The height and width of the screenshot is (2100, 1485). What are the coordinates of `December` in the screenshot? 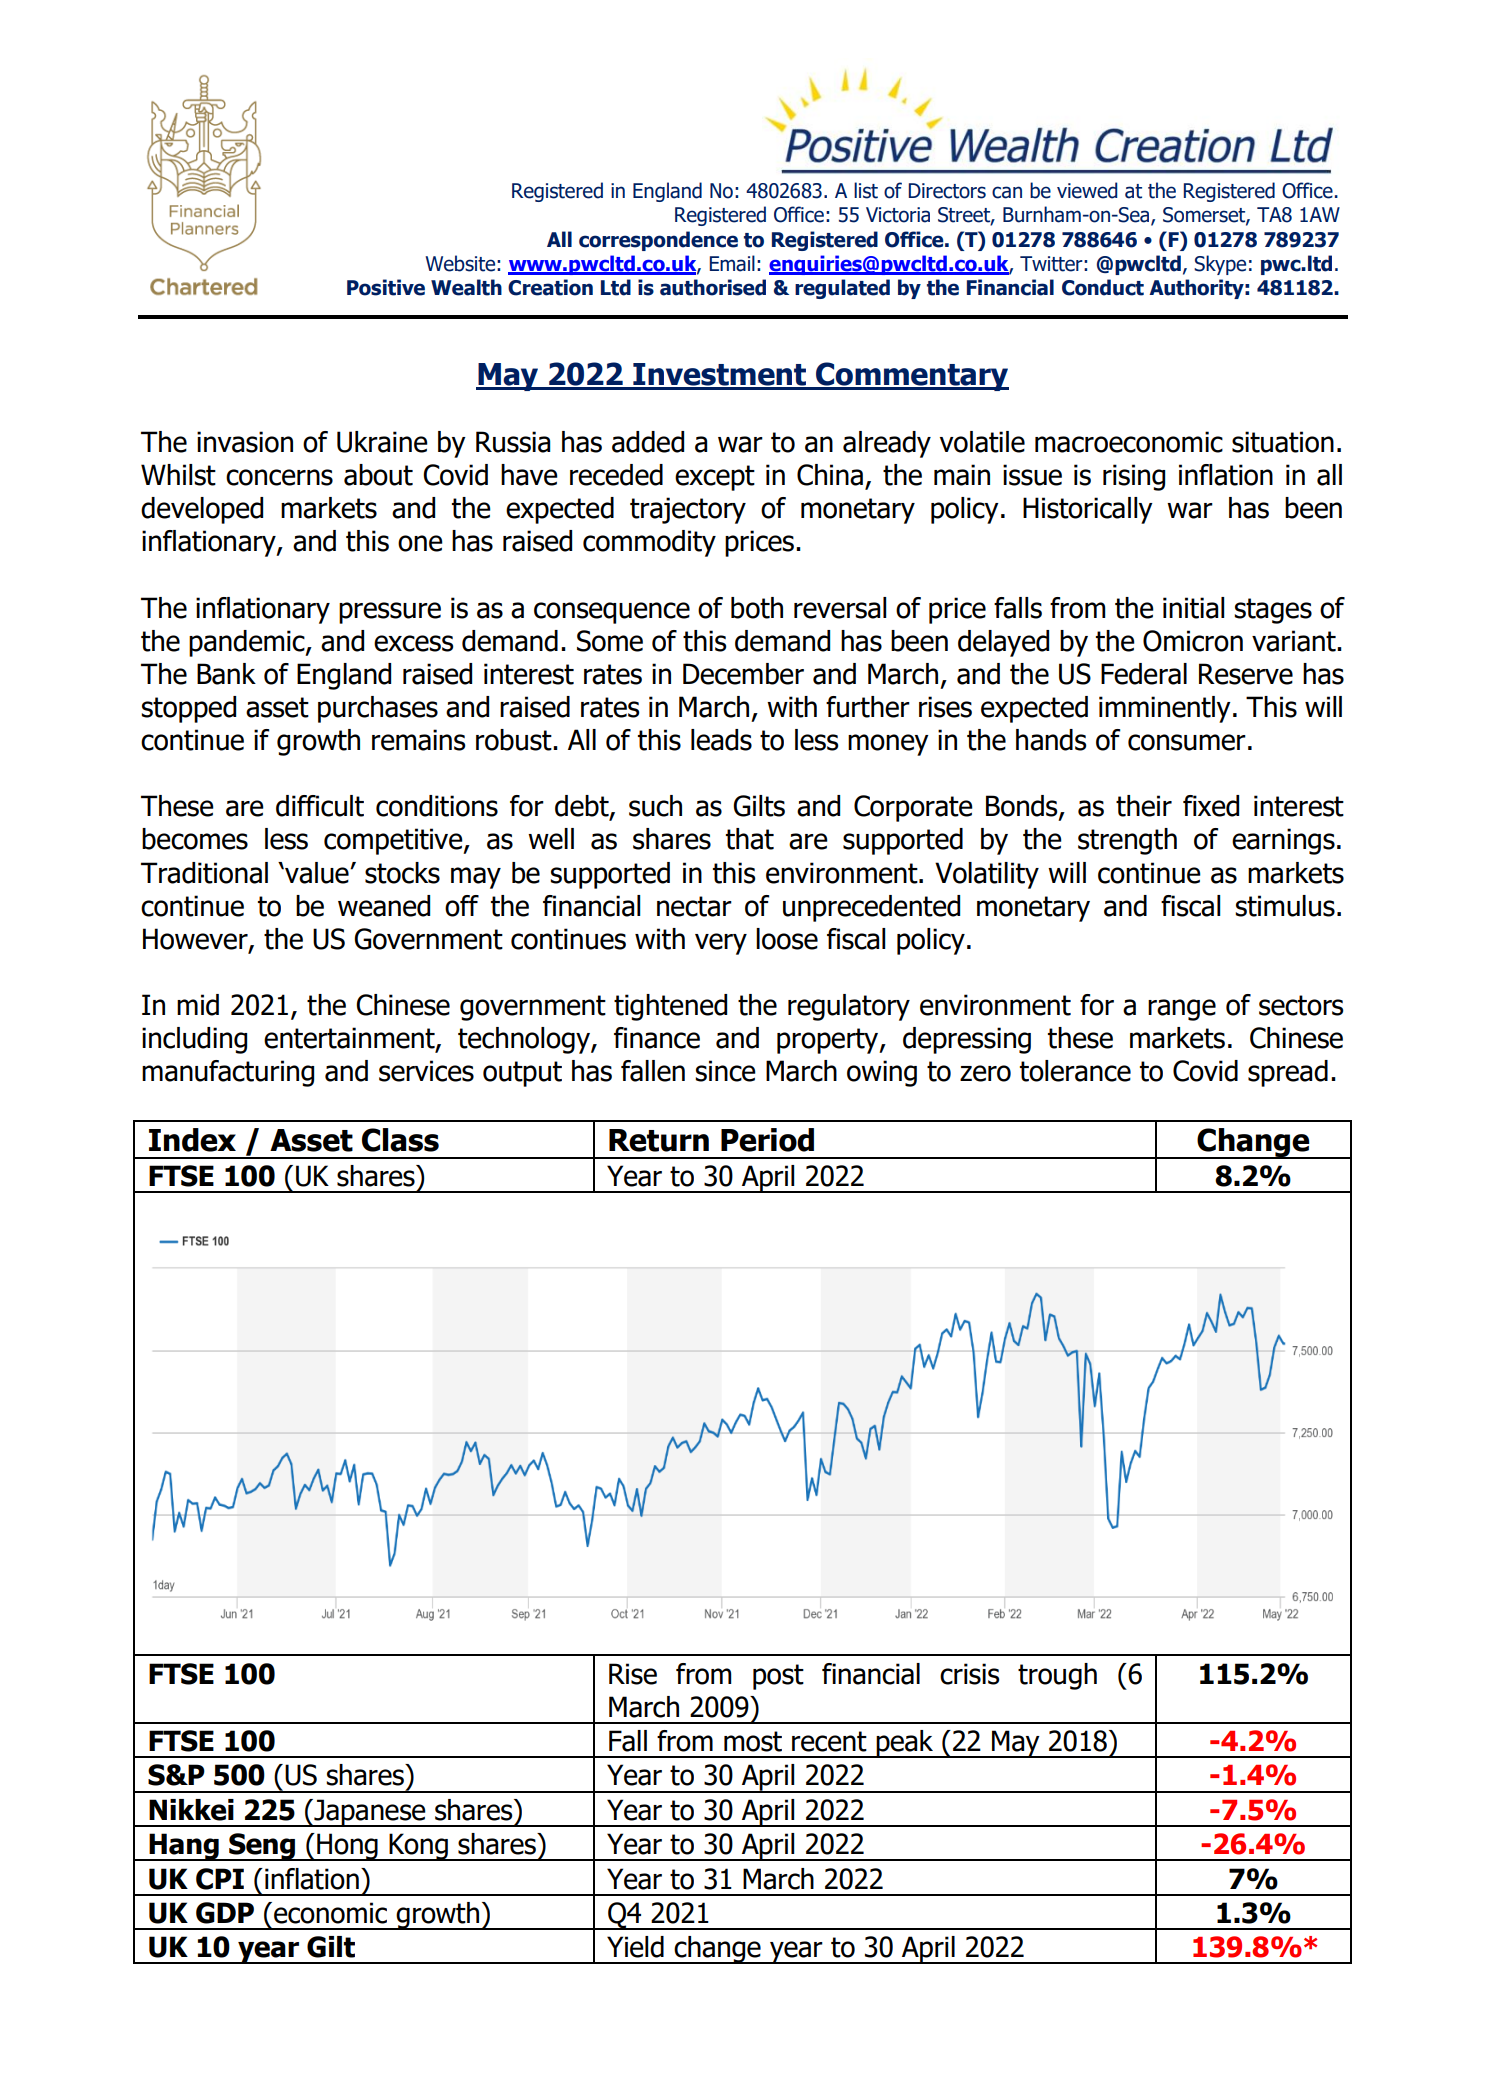 It's located at (743, 674).
